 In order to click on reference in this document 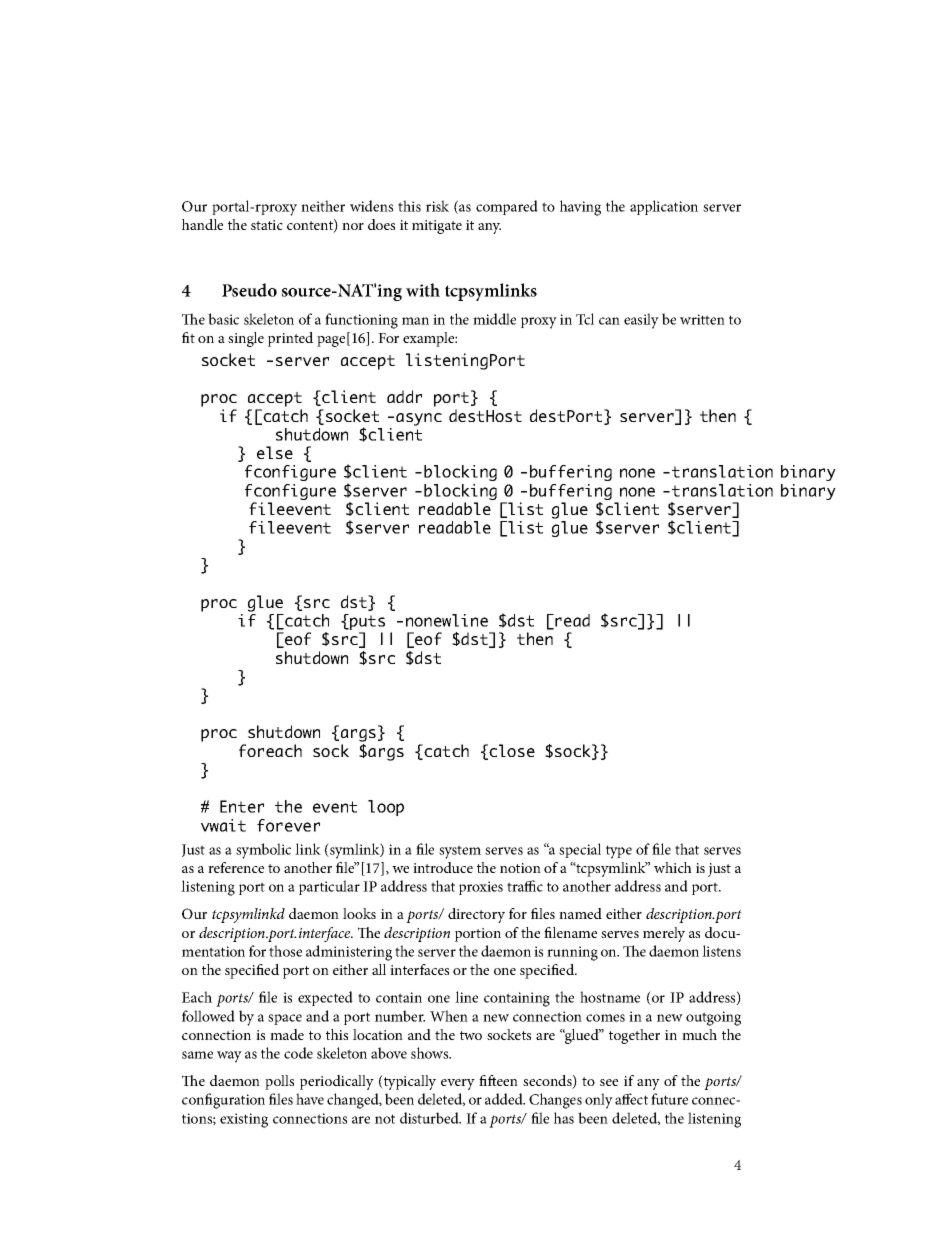, I will do `click(236, 867)`.
